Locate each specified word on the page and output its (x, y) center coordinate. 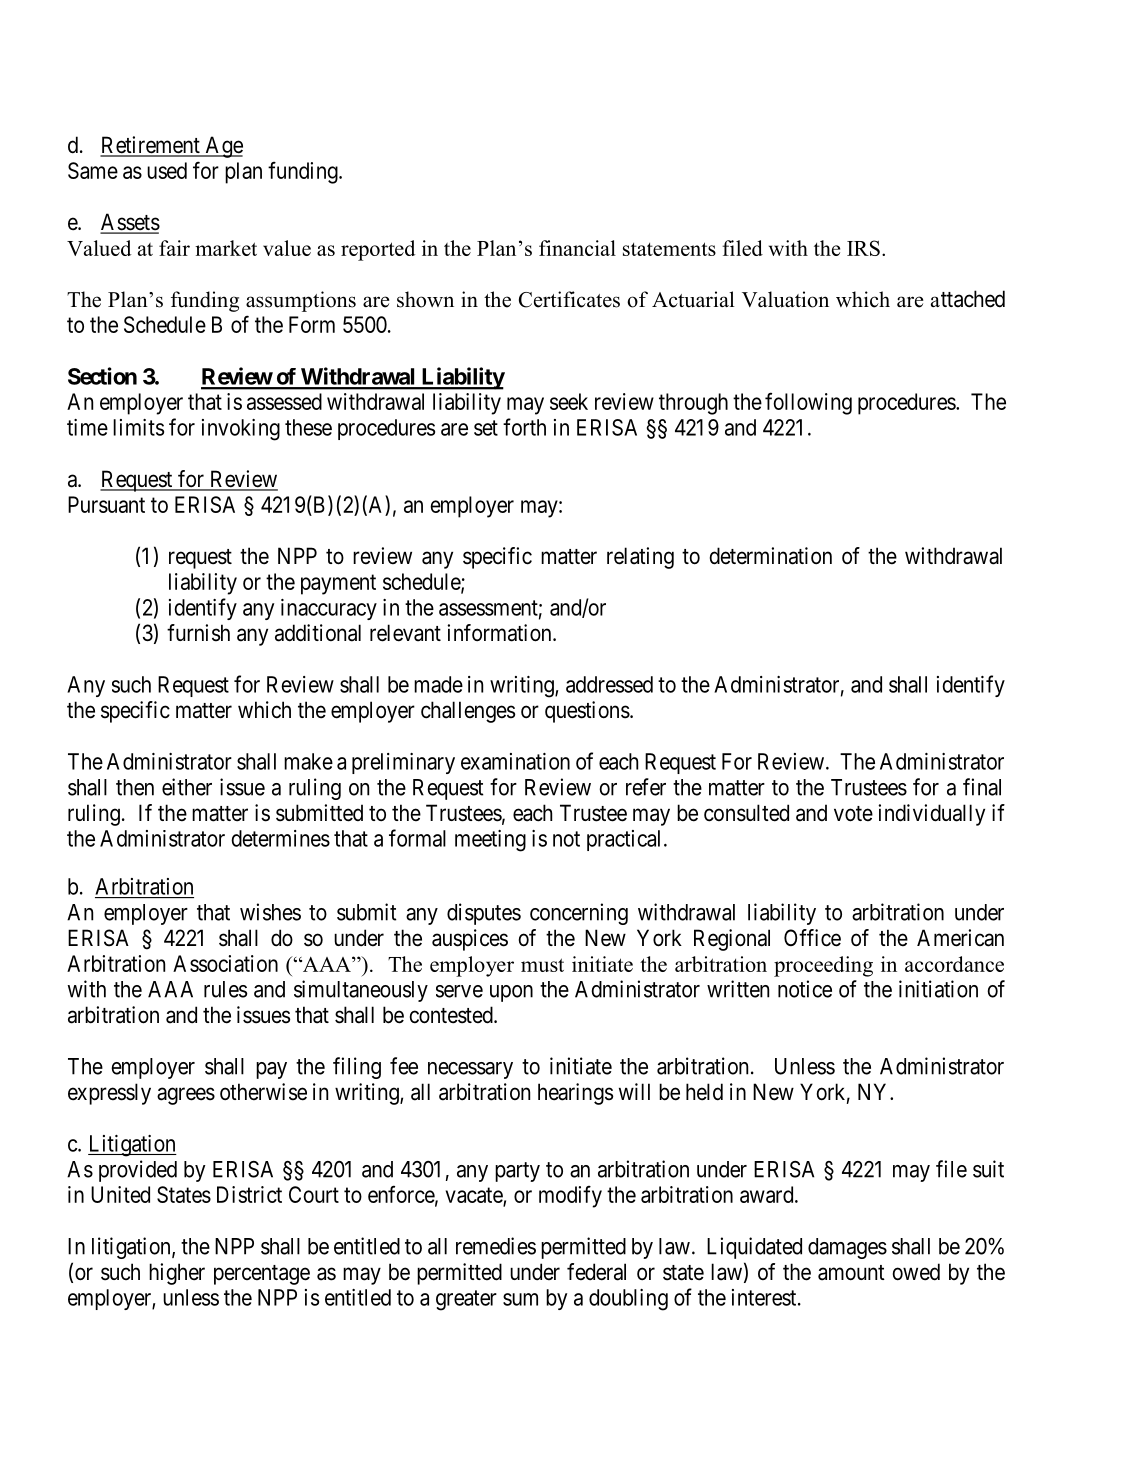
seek (569, 401)
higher (177, 1274)
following (808, 403)
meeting (490, 841)
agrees (186, 1096)
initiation (938, 989)
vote (853, 814)
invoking (241, 430)
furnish (198, 633)
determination (770, 556)
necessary (470, 1070)
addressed (609, 684)
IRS (863, 248)
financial (577, 248)
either (187, 787)
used (167, 170)
